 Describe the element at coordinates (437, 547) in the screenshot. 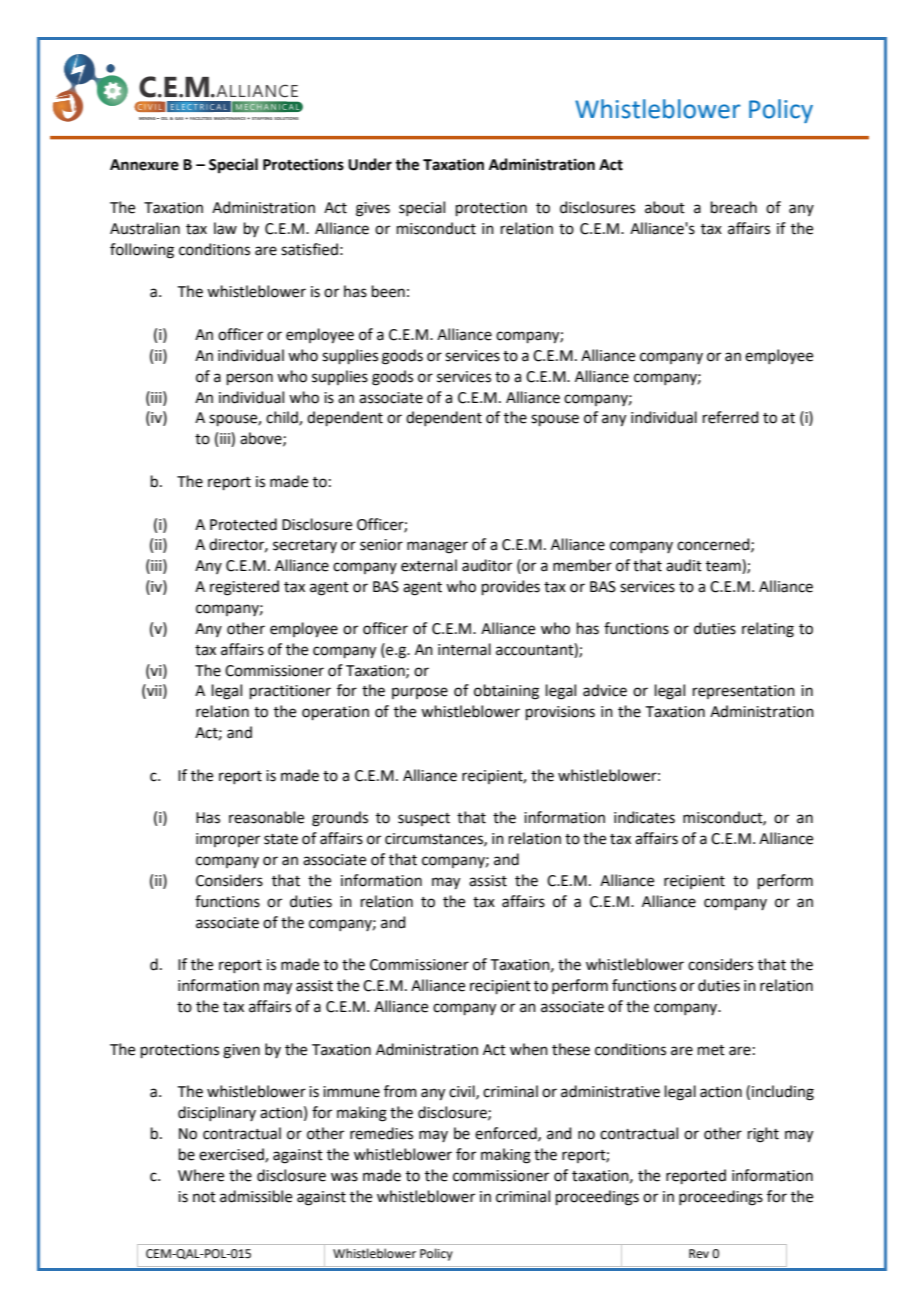

I see `manager` at that location.
